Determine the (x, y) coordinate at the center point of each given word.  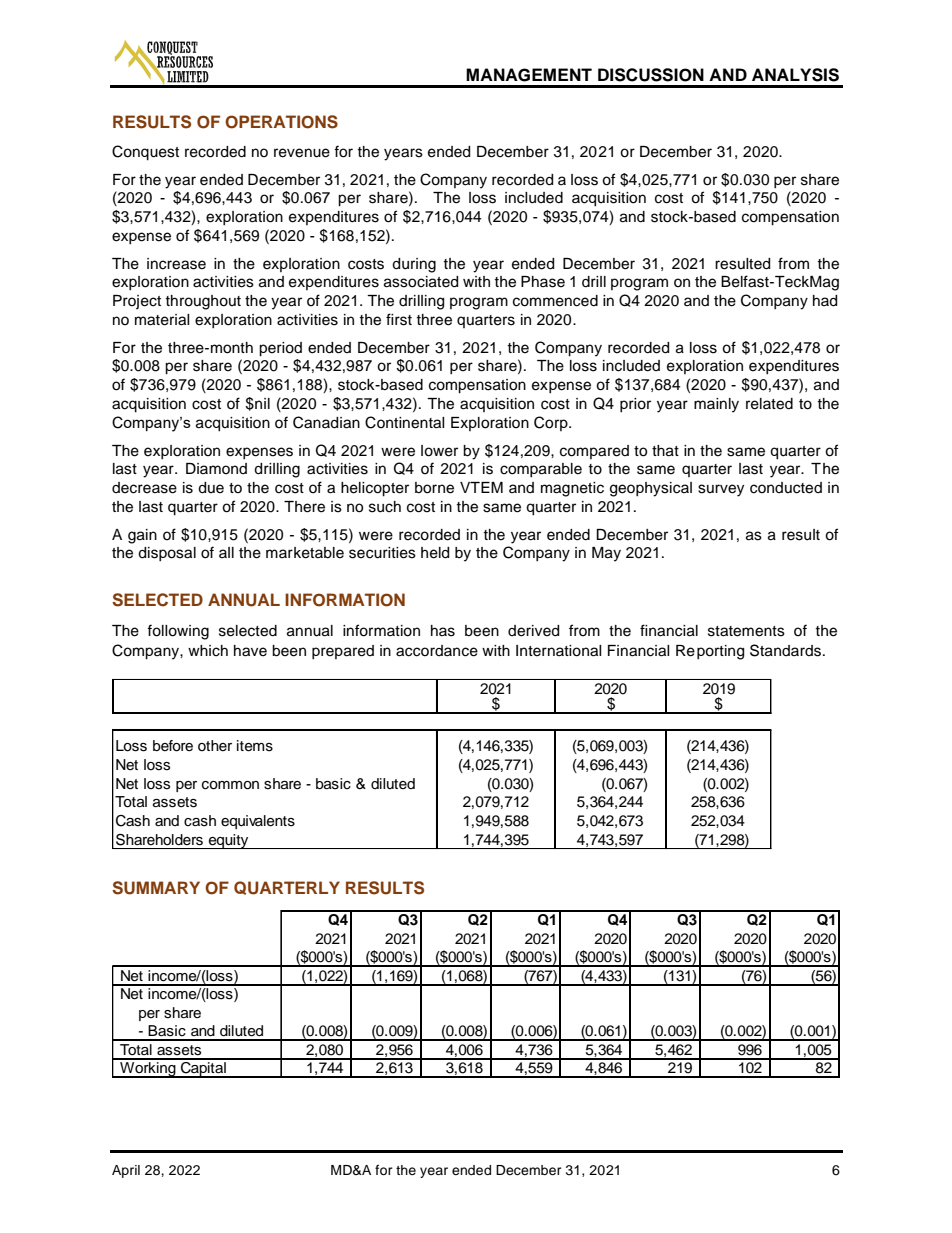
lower (439, 451)
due (211, 488)
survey (721, 490)
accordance (437, 651)
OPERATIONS (281, 122)
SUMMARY (156, 888)
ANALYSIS (795, 75)
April (126, 1171)
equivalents (258, 822)
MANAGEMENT (529, 75)
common (230, 785)
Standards (787, 650)
